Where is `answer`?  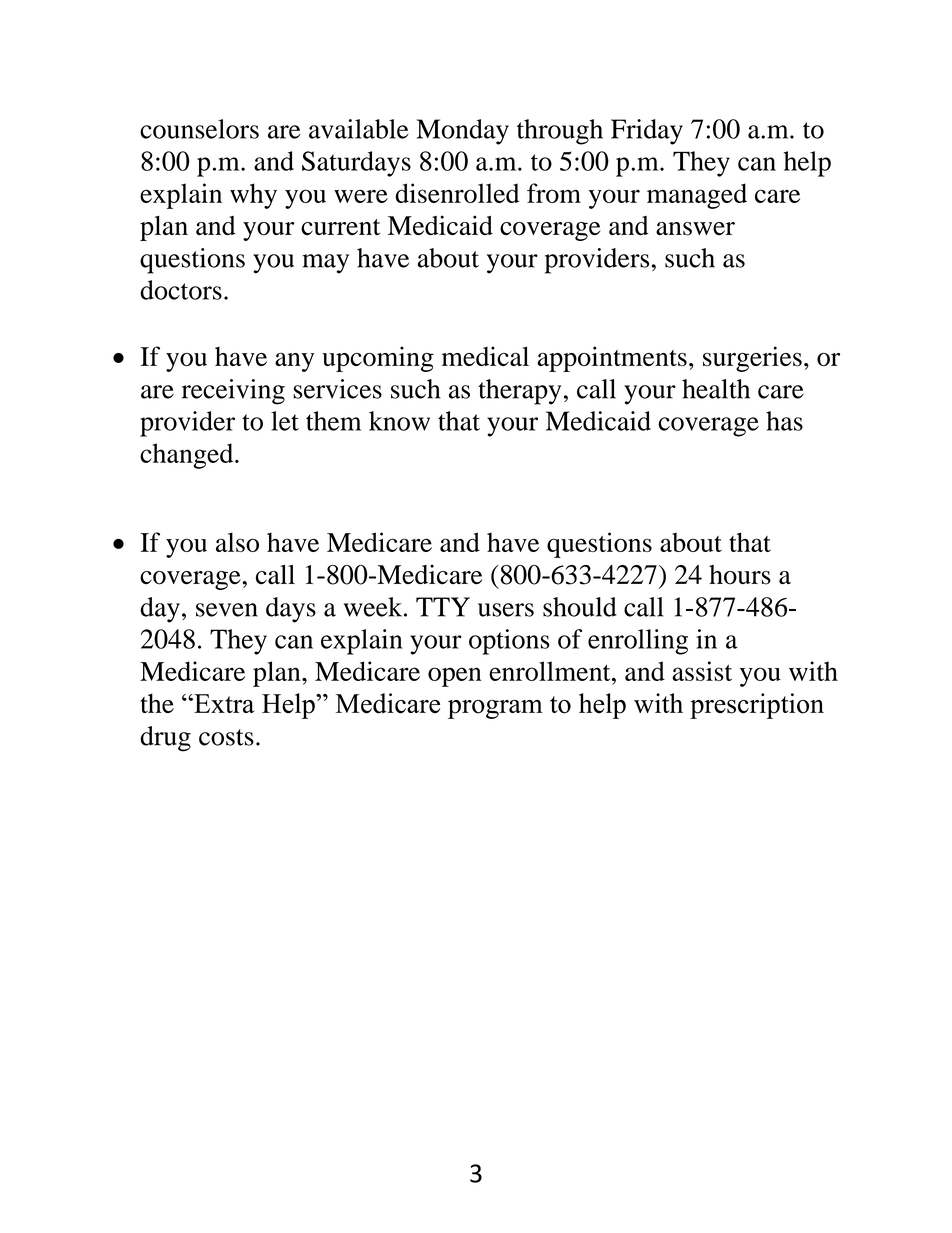 answer is located at coordinates (695, 229).
